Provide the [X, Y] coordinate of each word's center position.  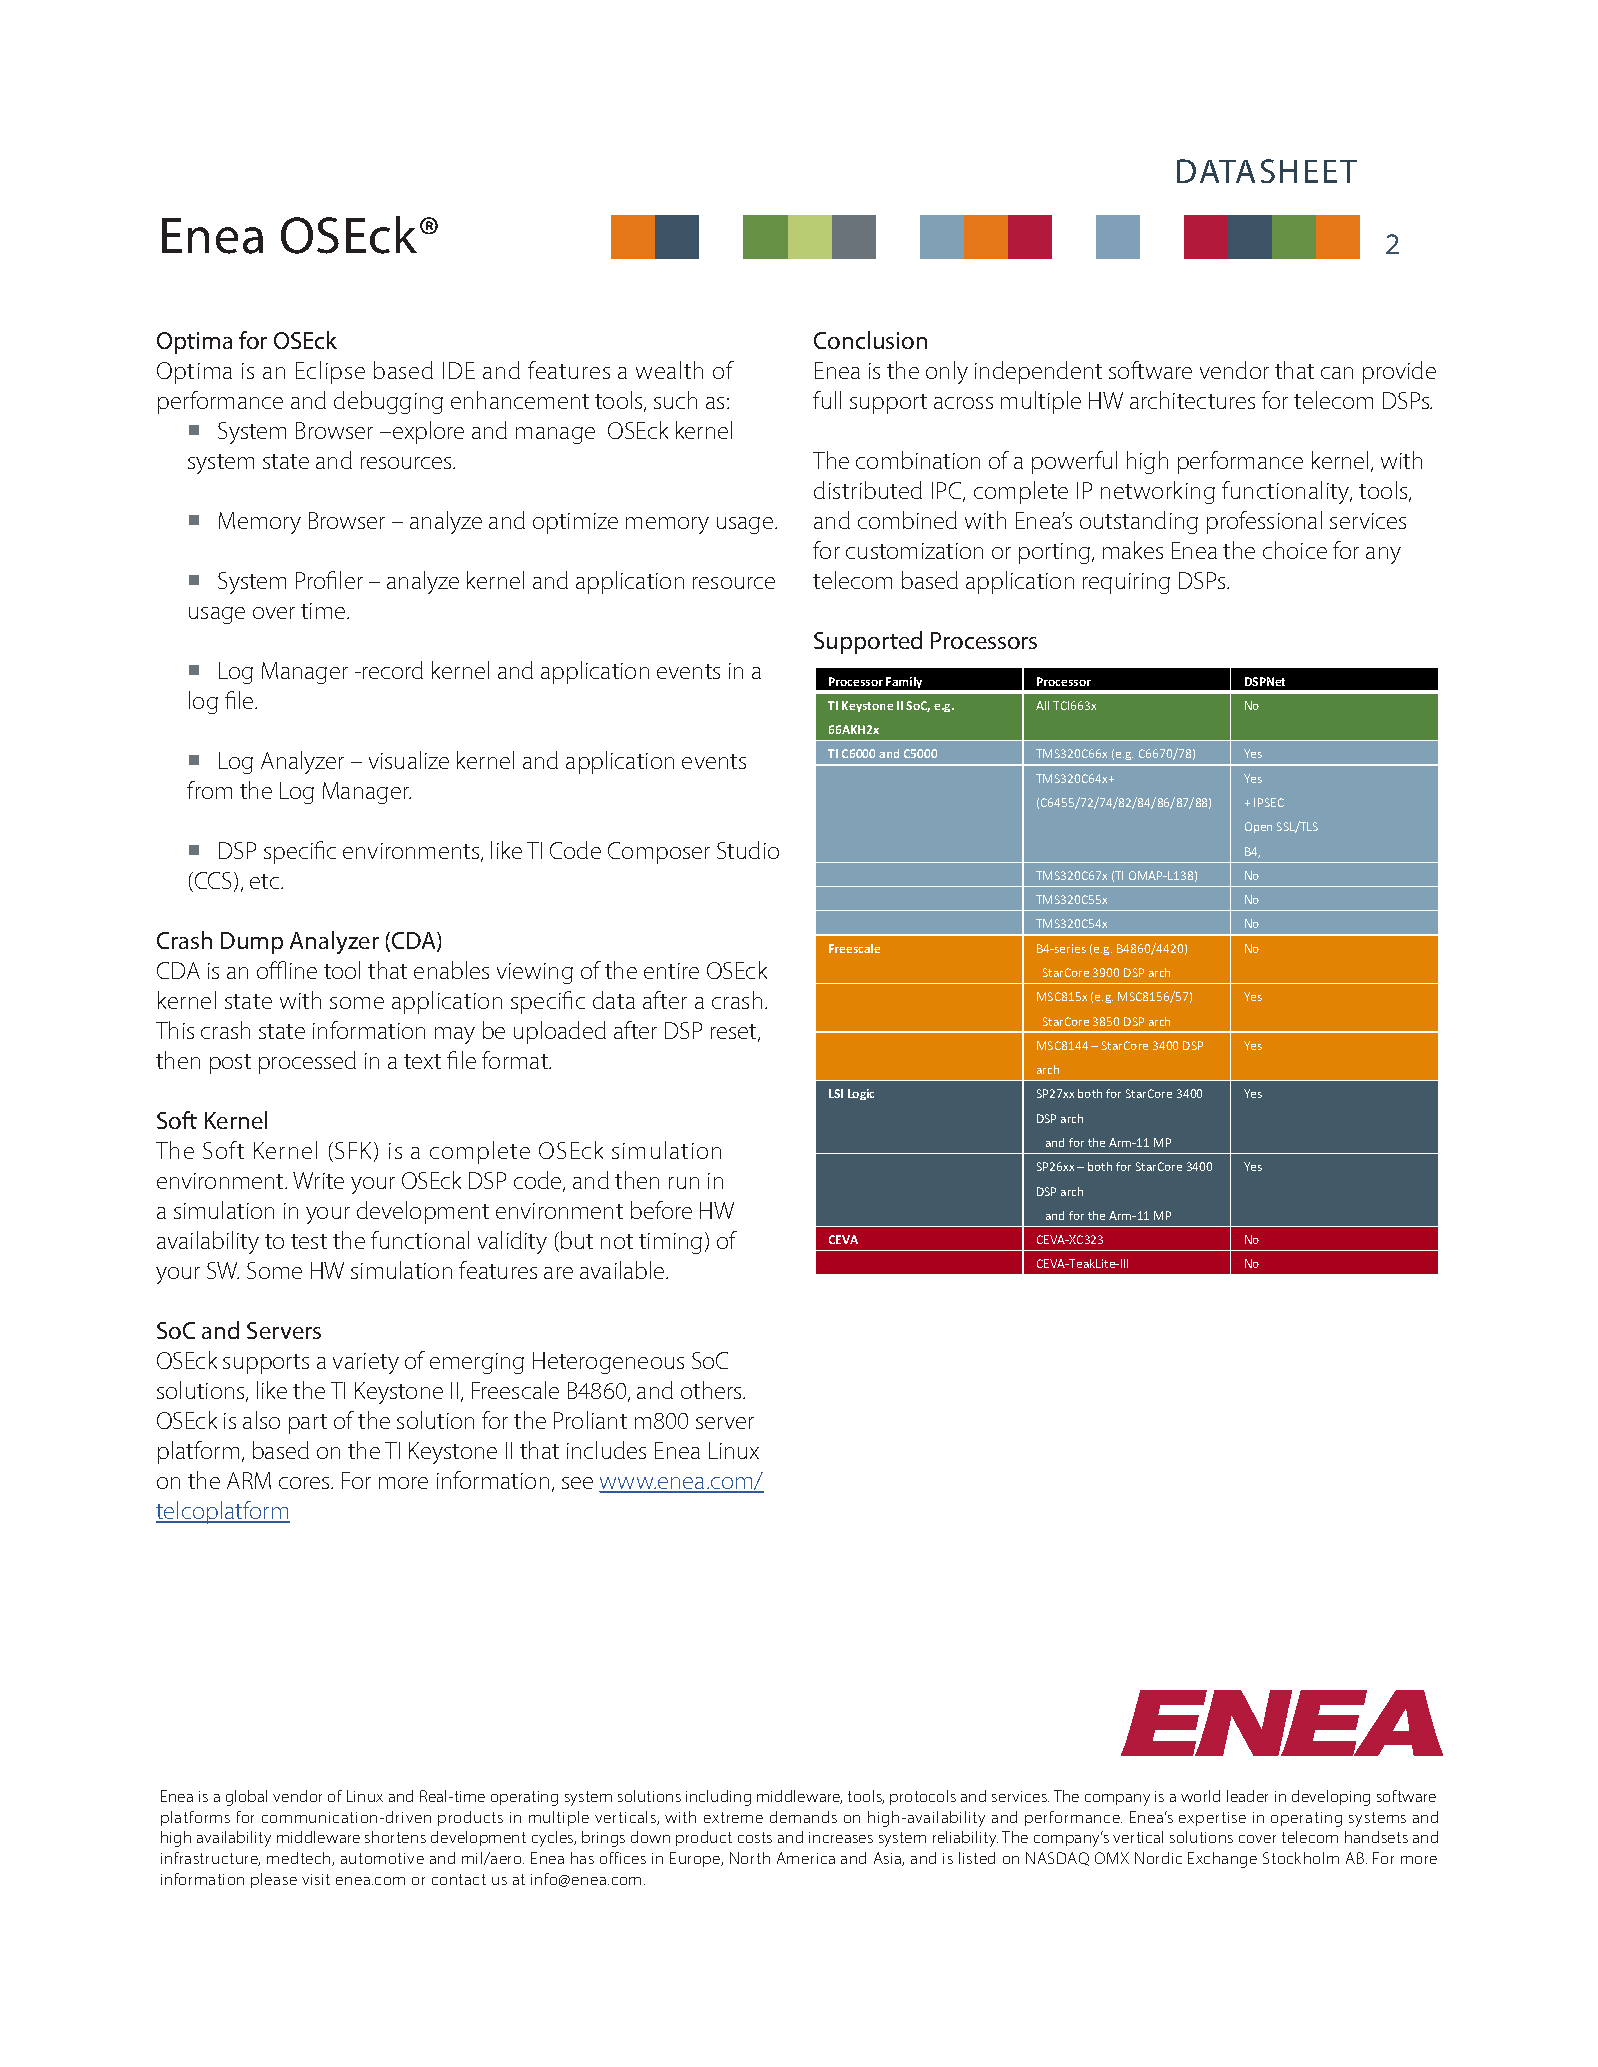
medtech [300, 1859]
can [1337, 373]
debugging [388, 402]
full [827, 400]
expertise [1212, 1819]
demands [803, 1817]
